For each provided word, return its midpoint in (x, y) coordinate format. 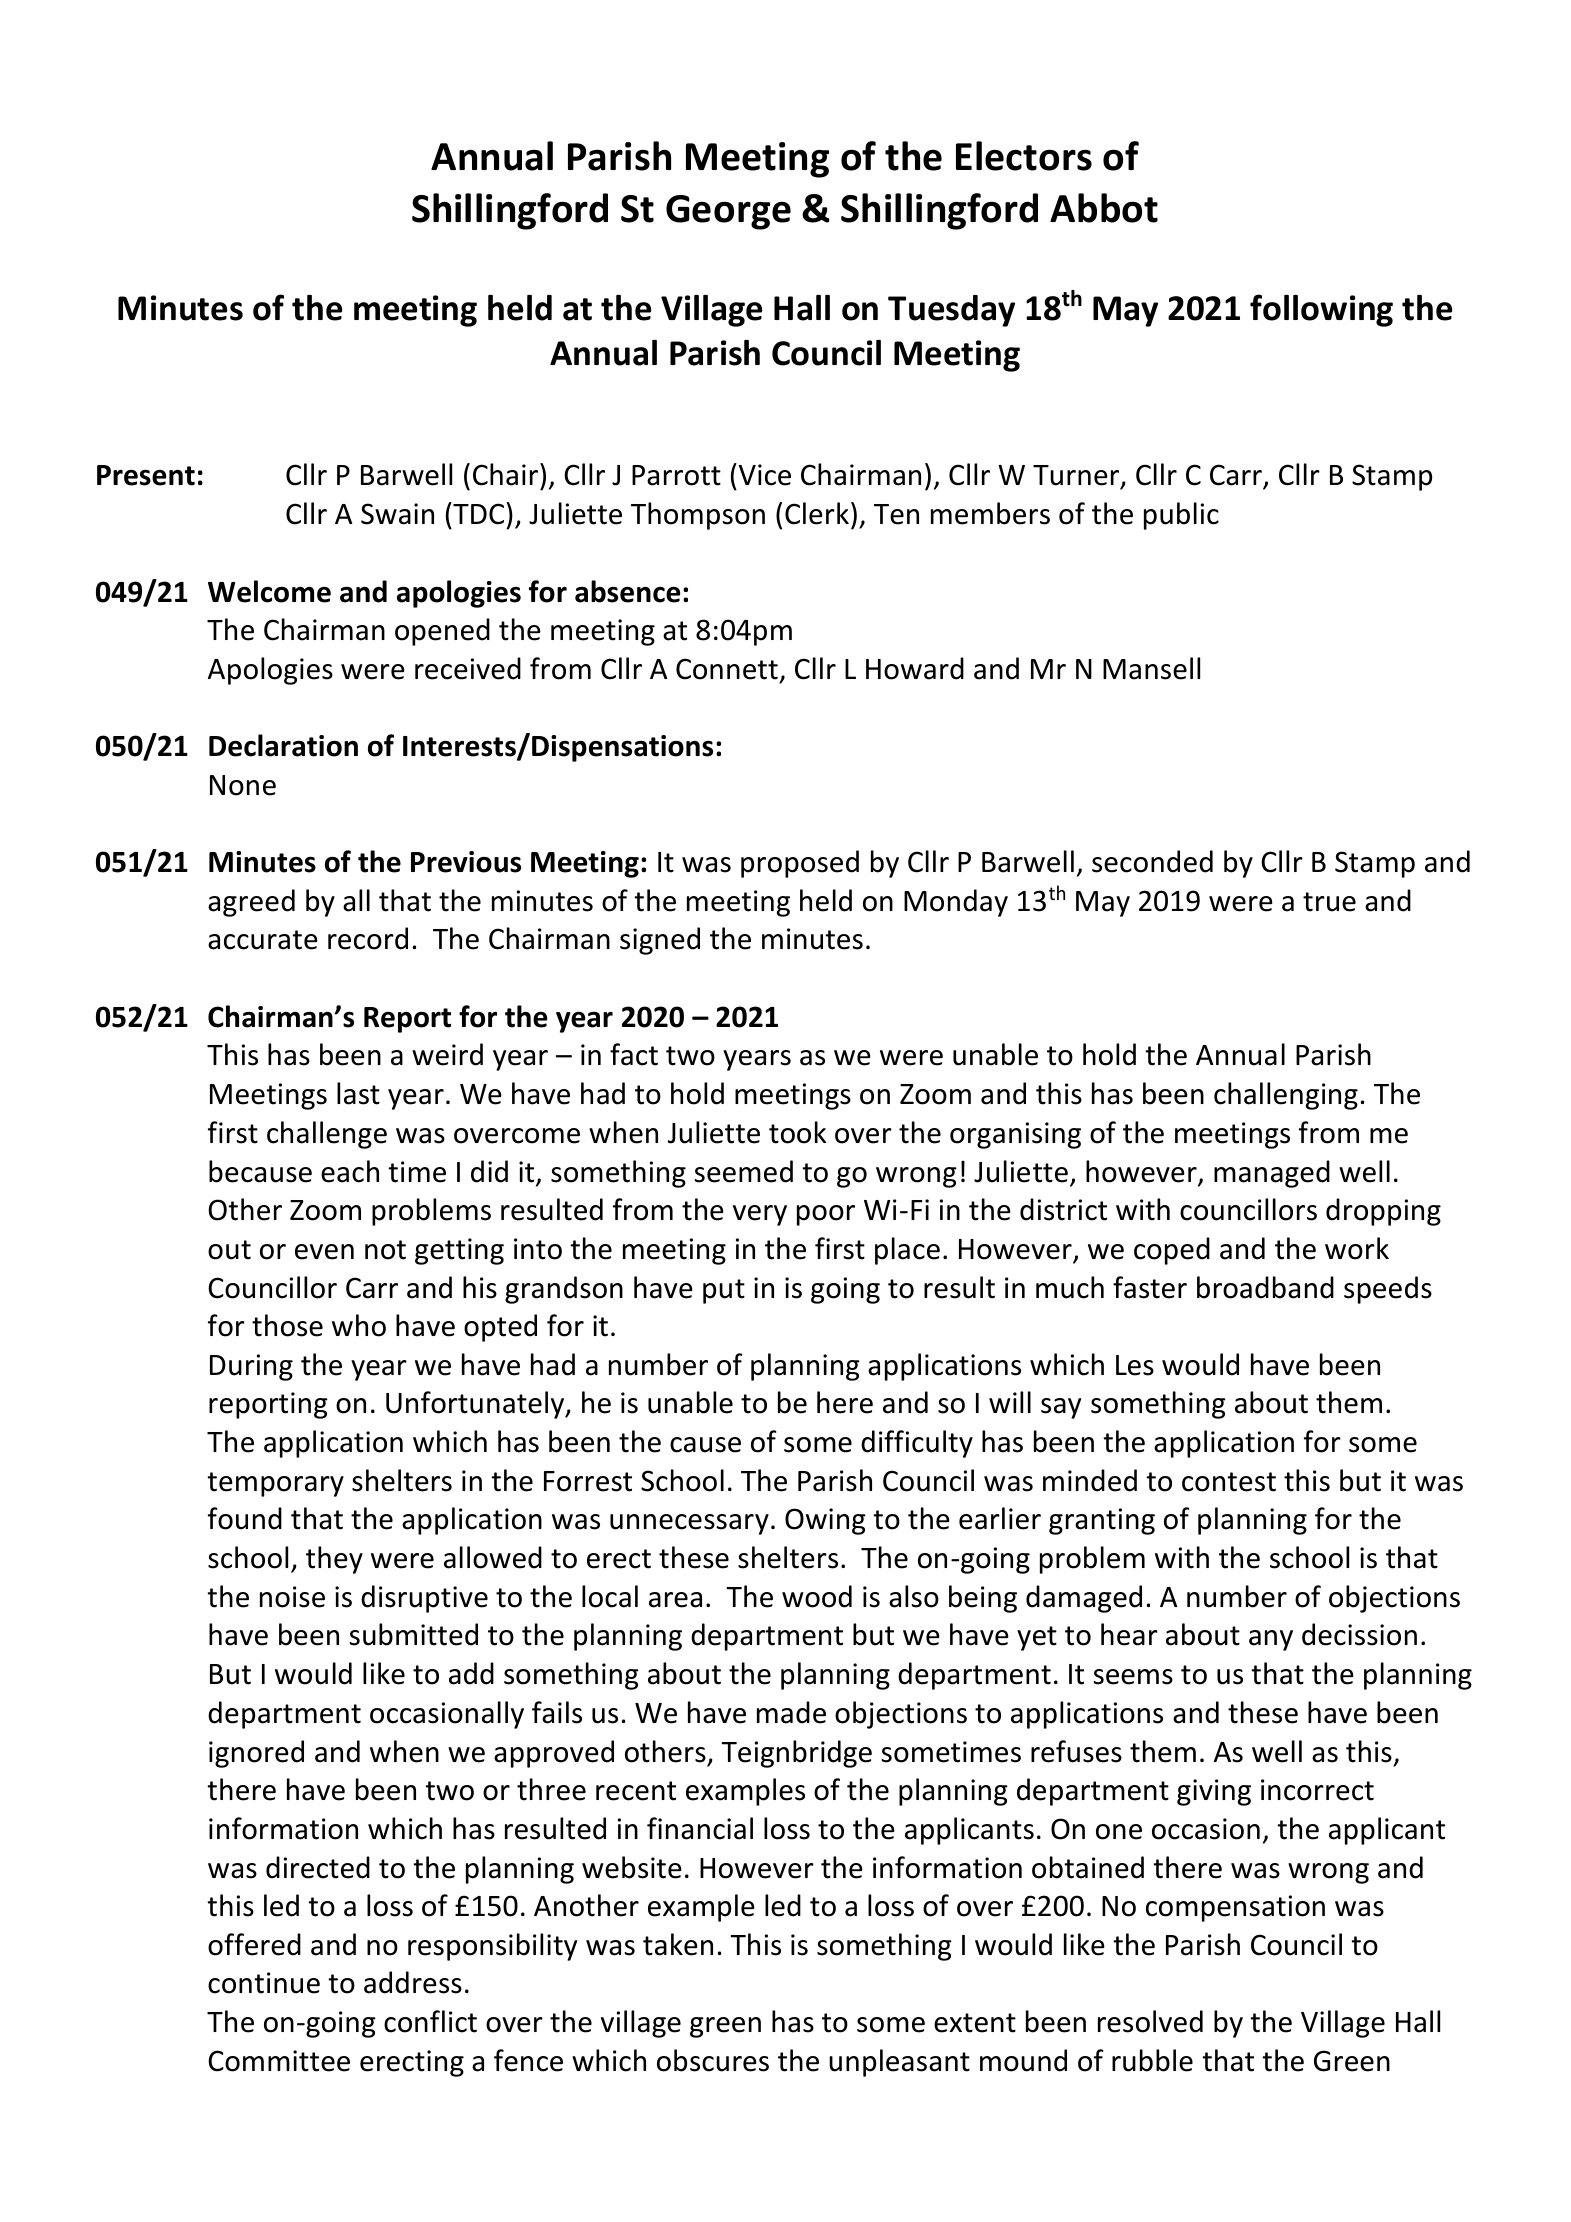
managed (1272, 1174)
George (728, 212)
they (334, 1560)
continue (264, 1983)
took (797, 1132)
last (358, 1093)
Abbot (1104, 208)
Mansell (1151, 668)
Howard (915, 668)
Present (146, 475)
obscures (713, 2060)
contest (1229, 1482)
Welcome (269, 591)
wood (817, 1596)
